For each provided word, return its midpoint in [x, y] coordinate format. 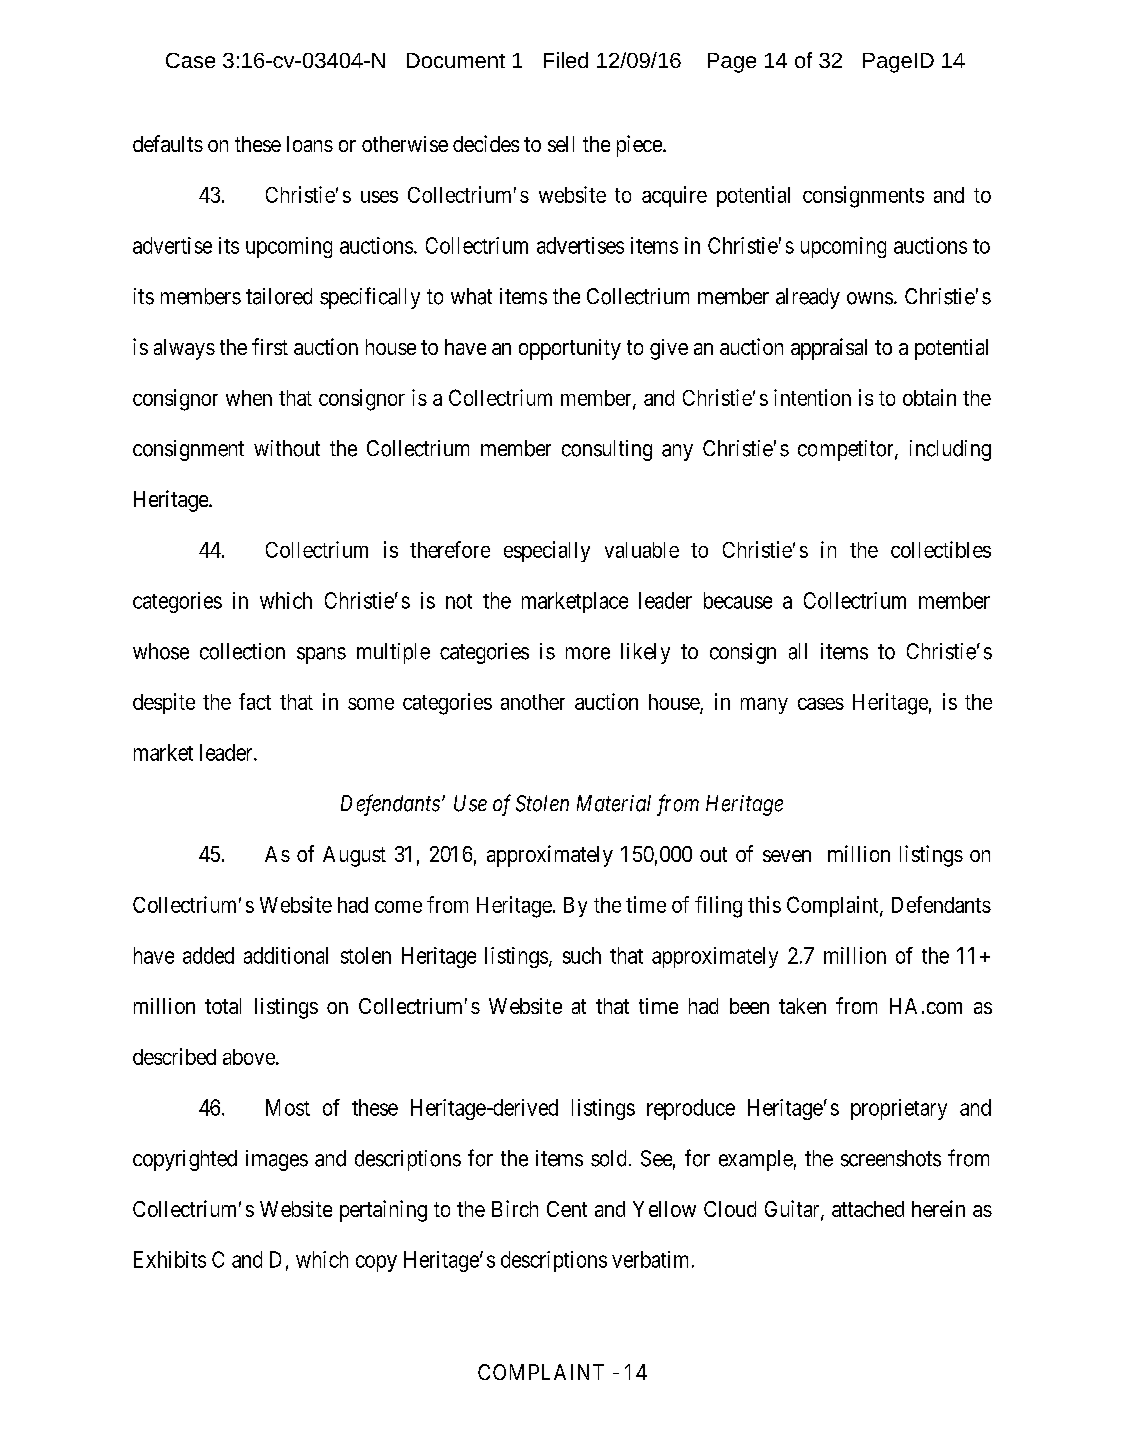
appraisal [829, 349]
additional [286, 955]
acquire [674, 196]
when [249, 398]
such [582, 955]
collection [242, 651]
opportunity [570, 349]
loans [310, 144]
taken [802, 1006]
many [764, 705]
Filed [566, 60]
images [277, 1160]
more [588, 653]
